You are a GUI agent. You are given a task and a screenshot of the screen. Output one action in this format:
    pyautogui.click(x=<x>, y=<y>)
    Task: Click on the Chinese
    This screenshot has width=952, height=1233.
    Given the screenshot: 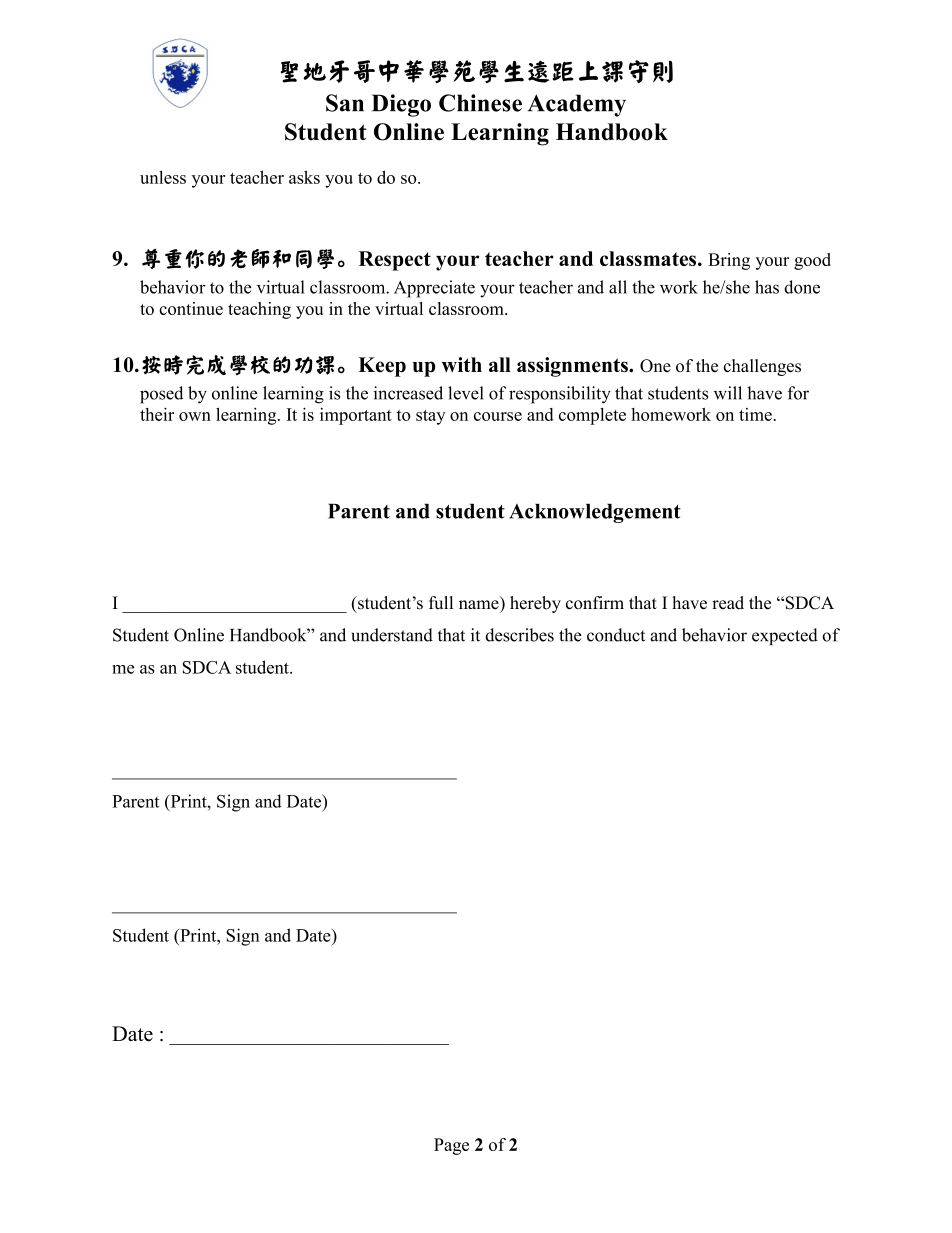 What is the action you would take?
    pyautogui.click(x=480, y=103)
